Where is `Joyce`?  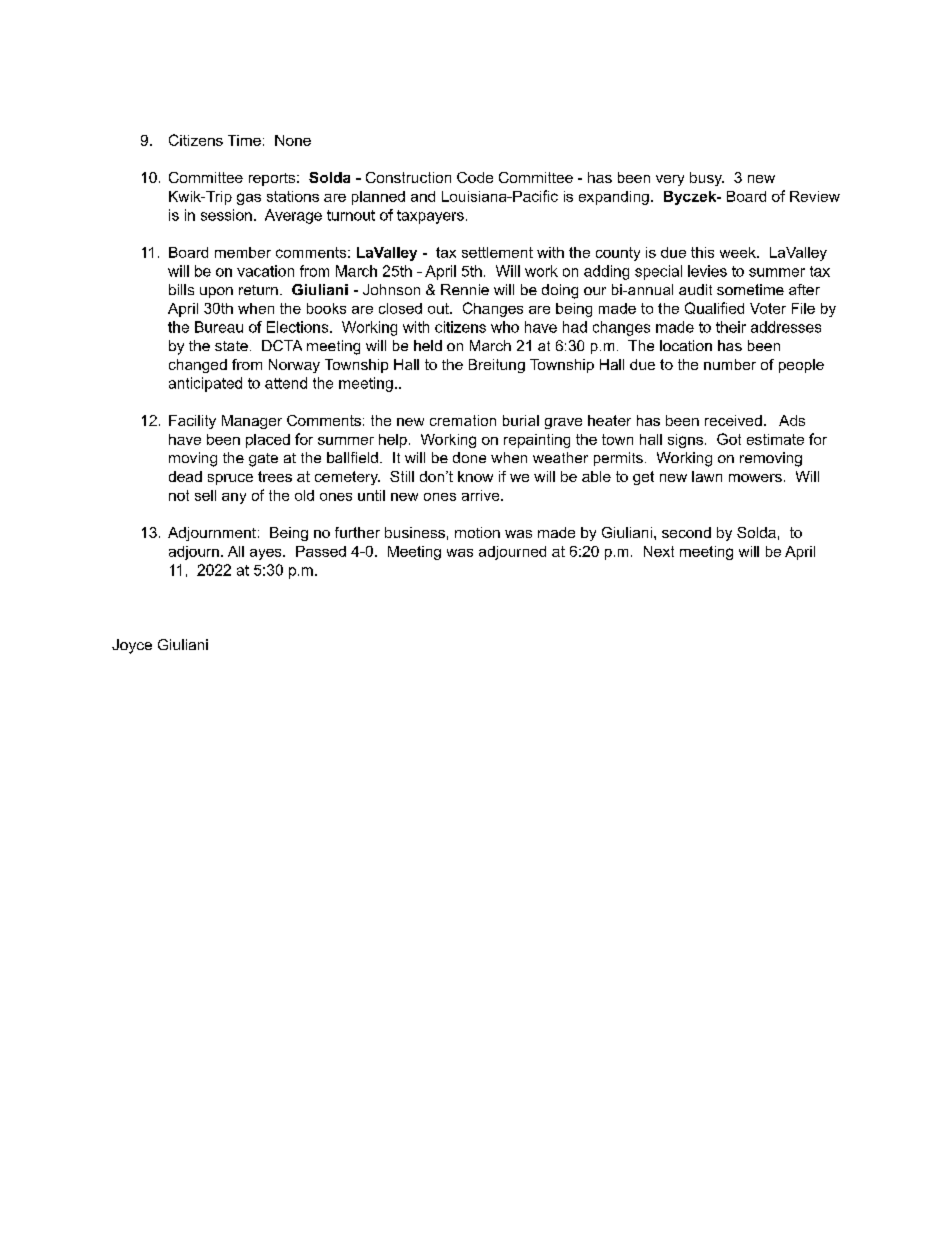
Joyce is located at coordinates (132, 646).
